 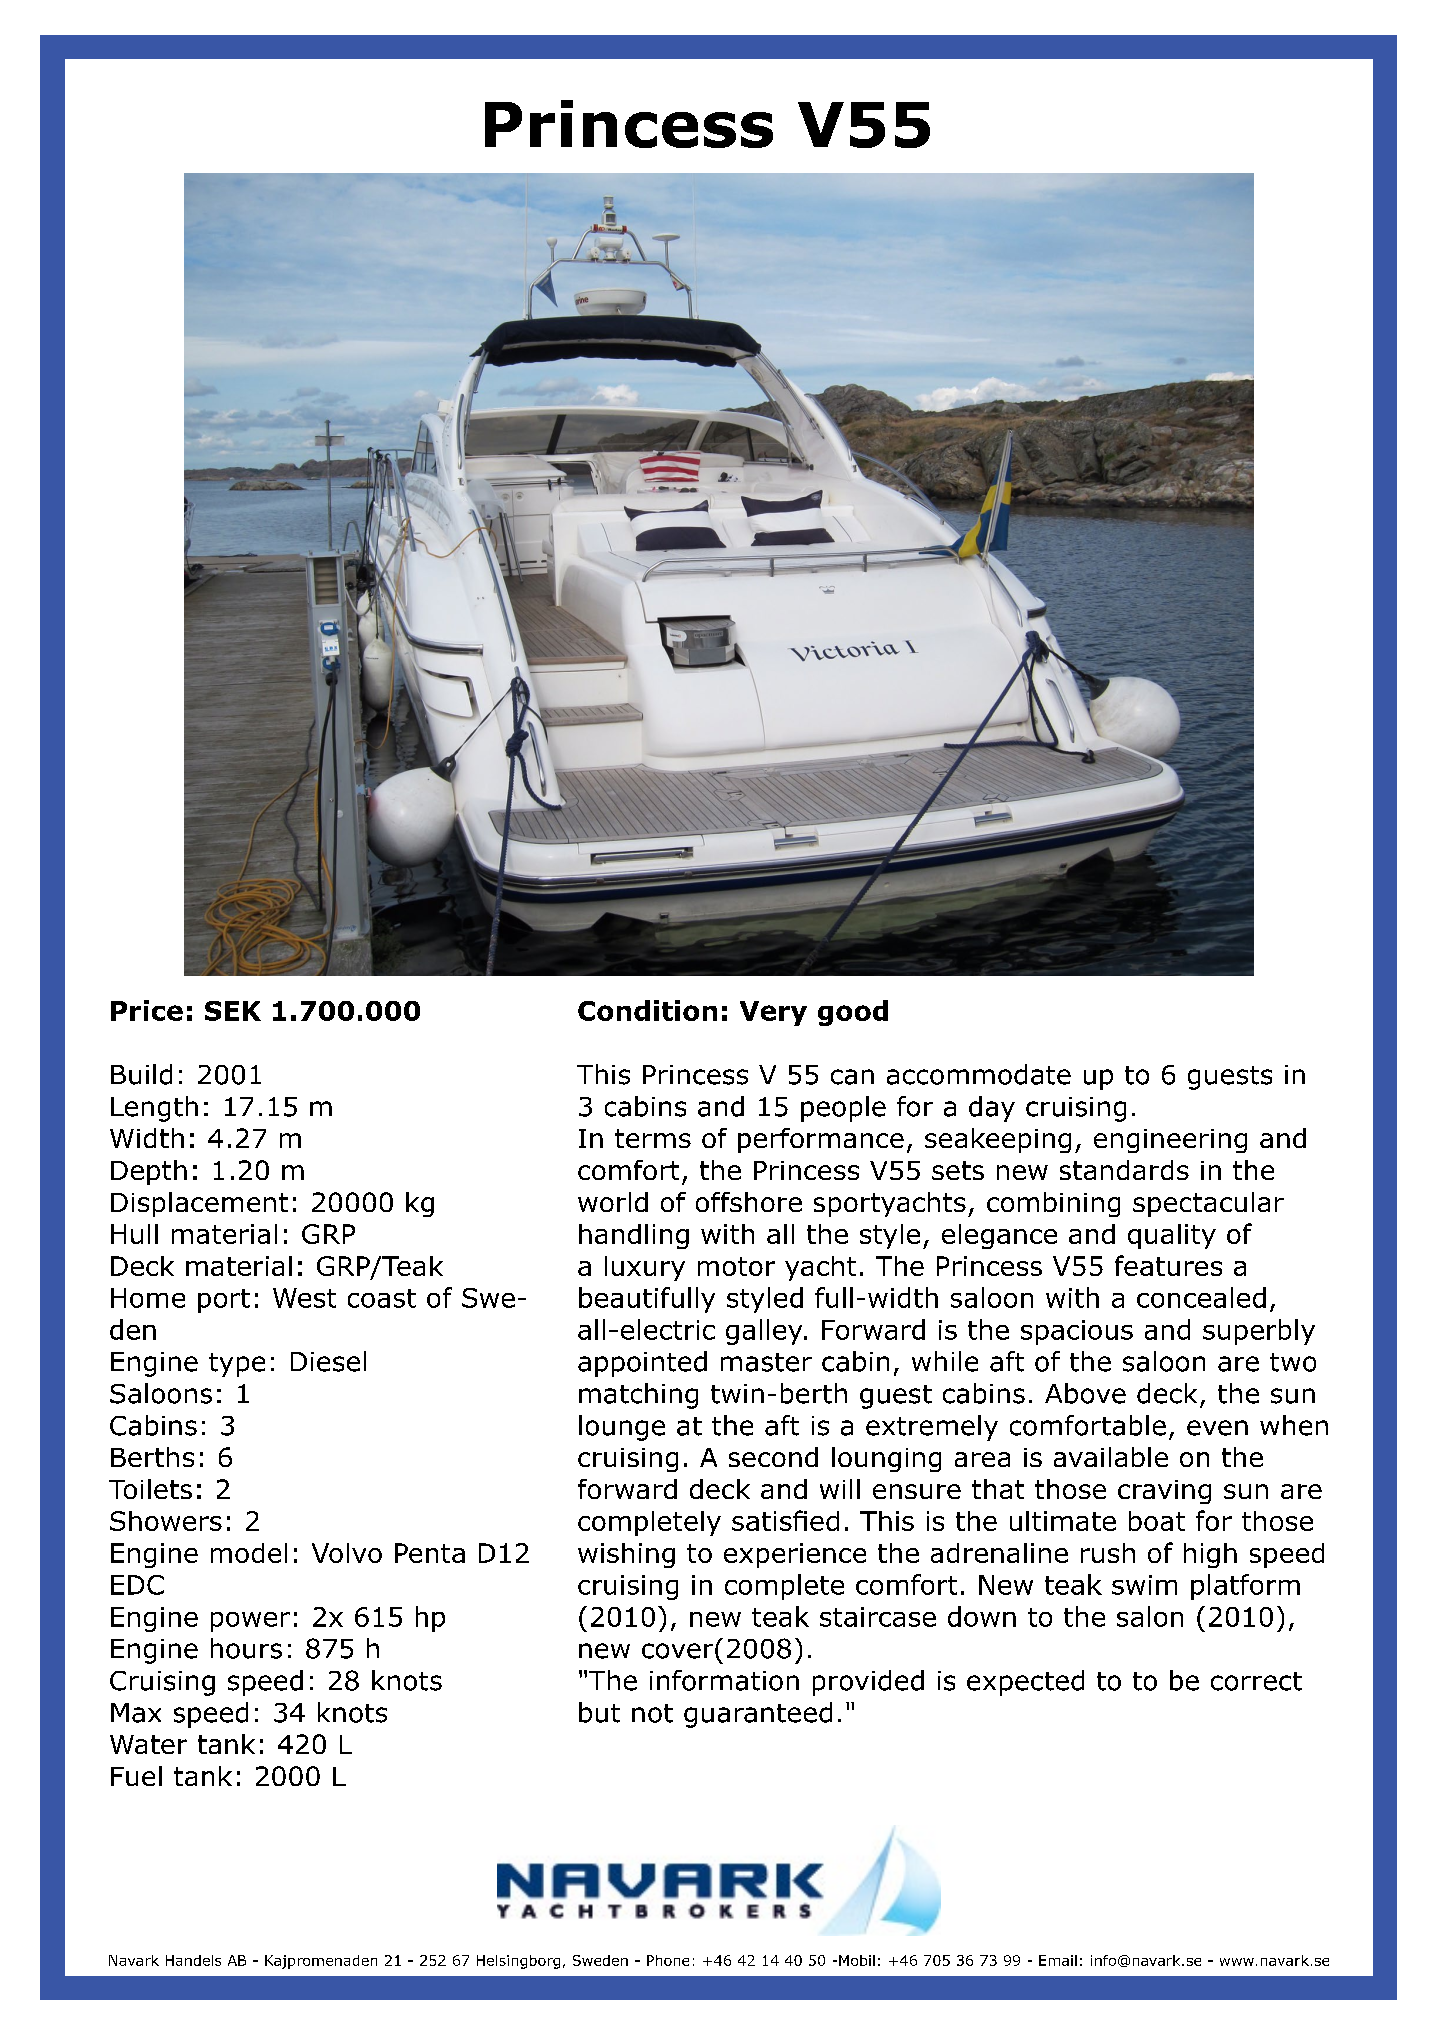 What do you see at coordinates (1168, 1265) in the document?
I see `features` at bounding box center [1168, 1265].
